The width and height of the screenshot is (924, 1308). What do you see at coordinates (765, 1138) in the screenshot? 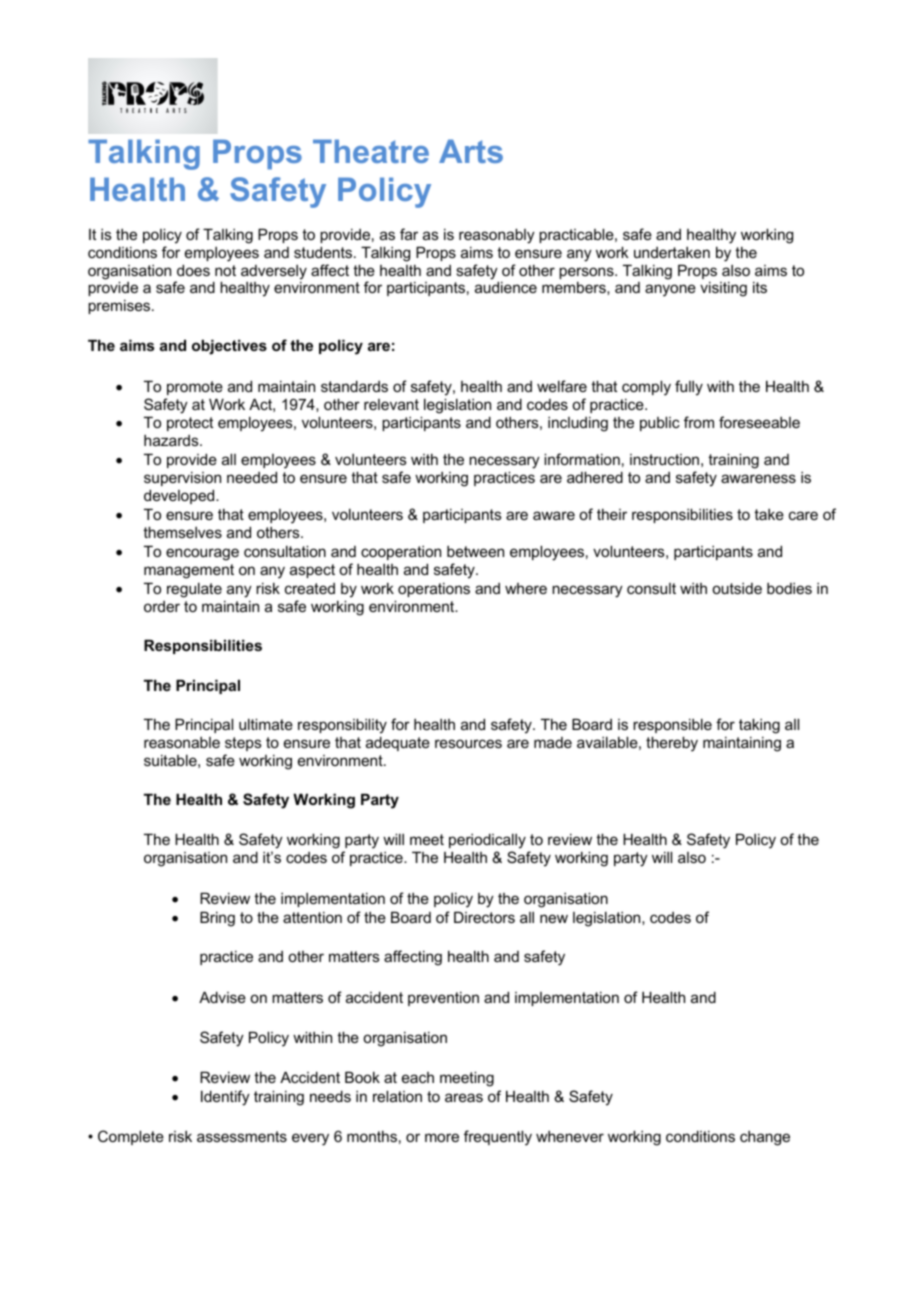
I see `change` at bounding box center [765, 1138].
